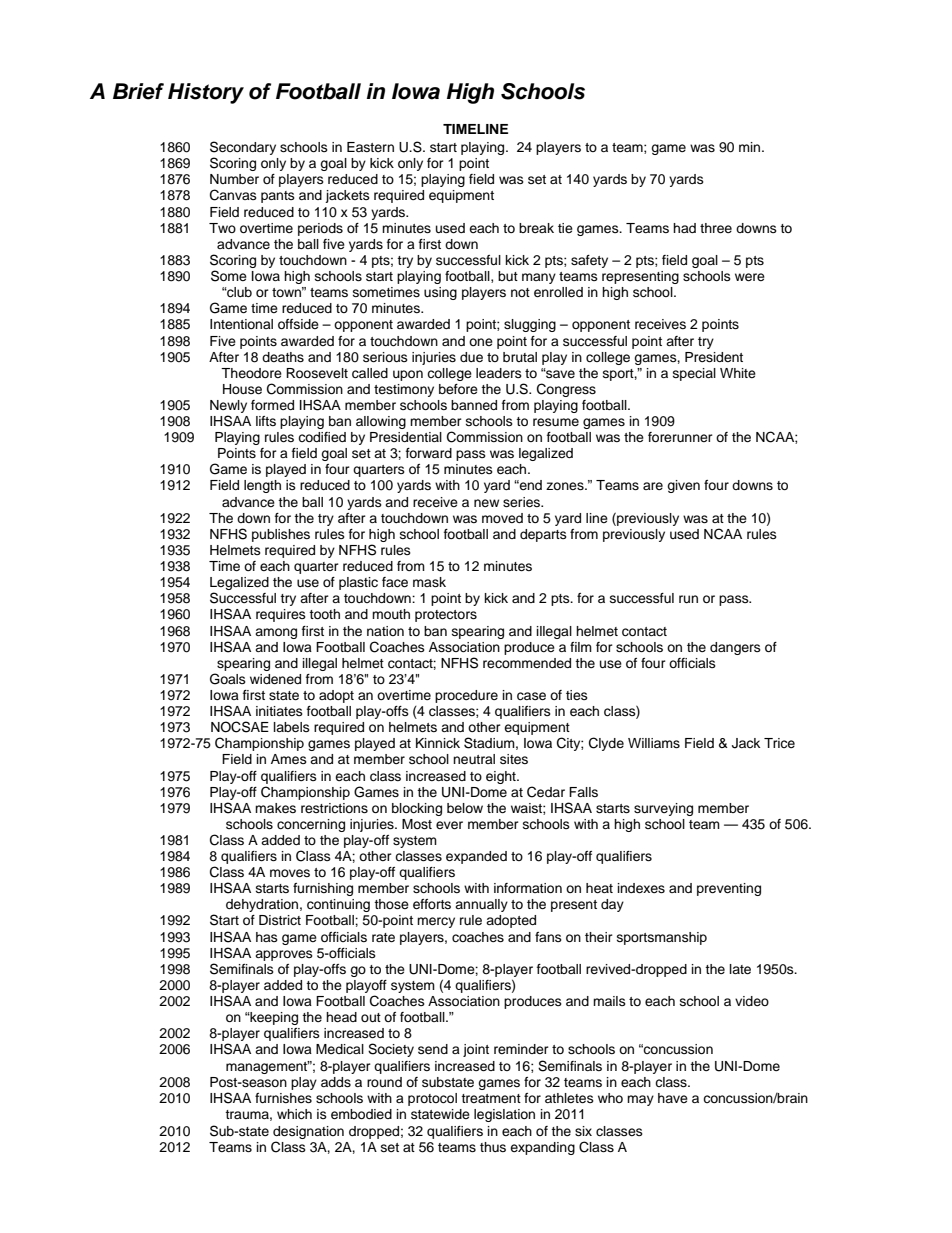 This document has height=1233, width=952. What do you see at coordinates (370, 147) in the document?
I see `Eastern` at bounding box center [370, 147].
